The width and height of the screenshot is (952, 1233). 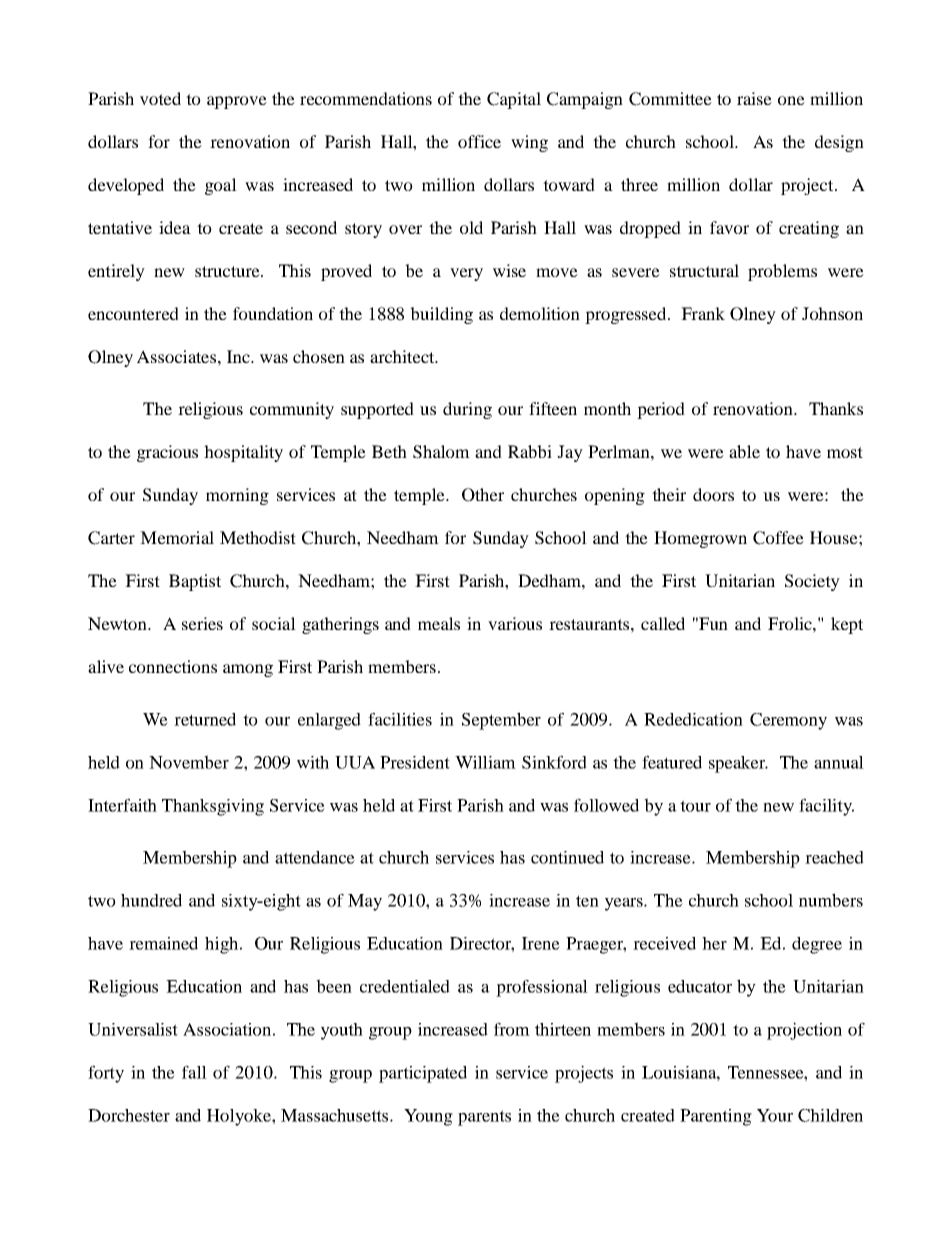 What do you see at coordinates (479, 141) in the screenshot?
I see `office` at bounding box center [479, 141].
